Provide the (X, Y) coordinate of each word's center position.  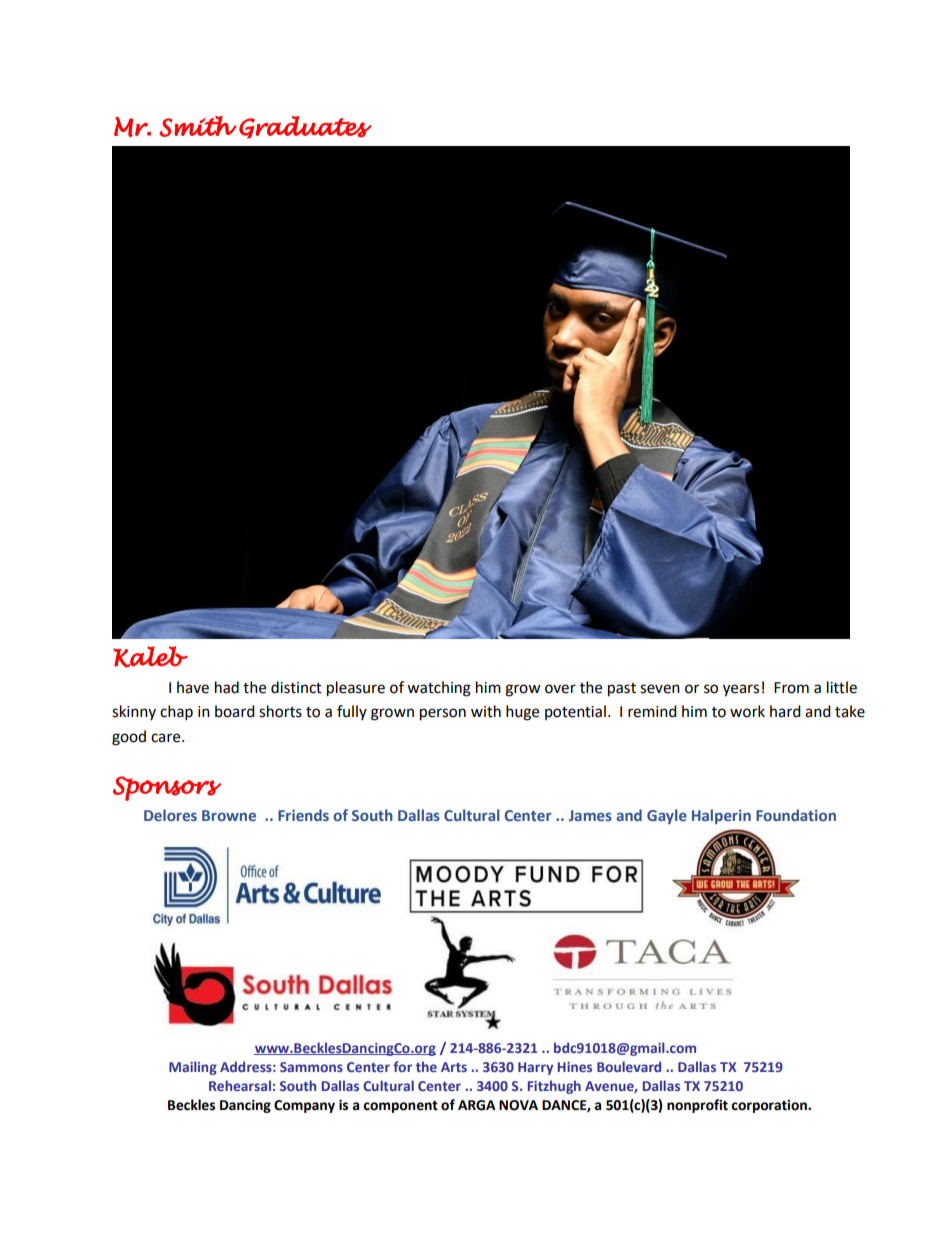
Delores (170, 815)
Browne (229, 815)
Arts (454, 1067)
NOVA (518, 1105)
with (486, 711)
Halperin (721, 816)
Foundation (796, 815)
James (590, 815)
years (741, 690)
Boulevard (629, 1066)
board (235, 711)
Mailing (193, 1068)
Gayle (667, 816)
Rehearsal (240, 1085)
